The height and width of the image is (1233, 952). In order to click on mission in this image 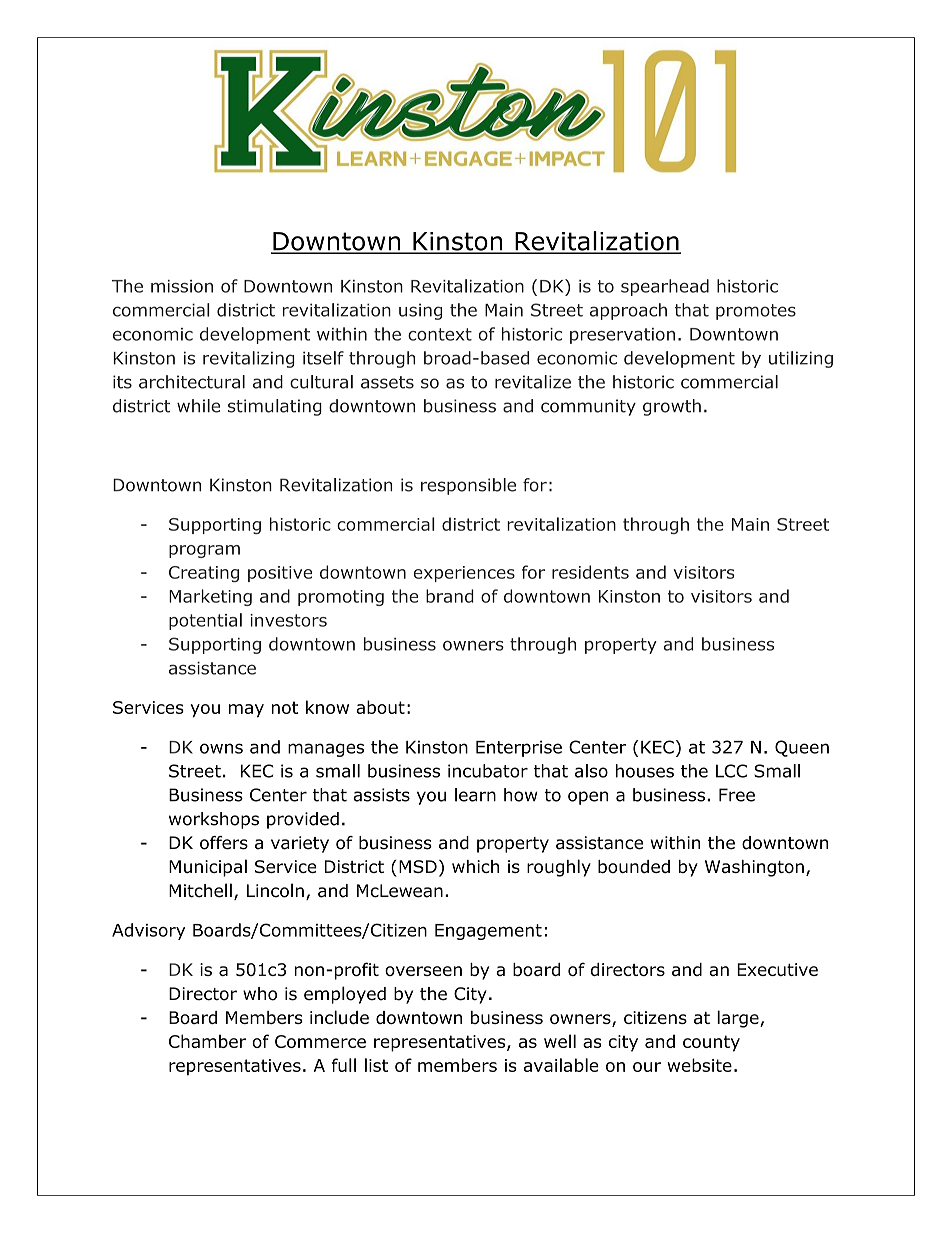, I will do `click(182, 286)`.
